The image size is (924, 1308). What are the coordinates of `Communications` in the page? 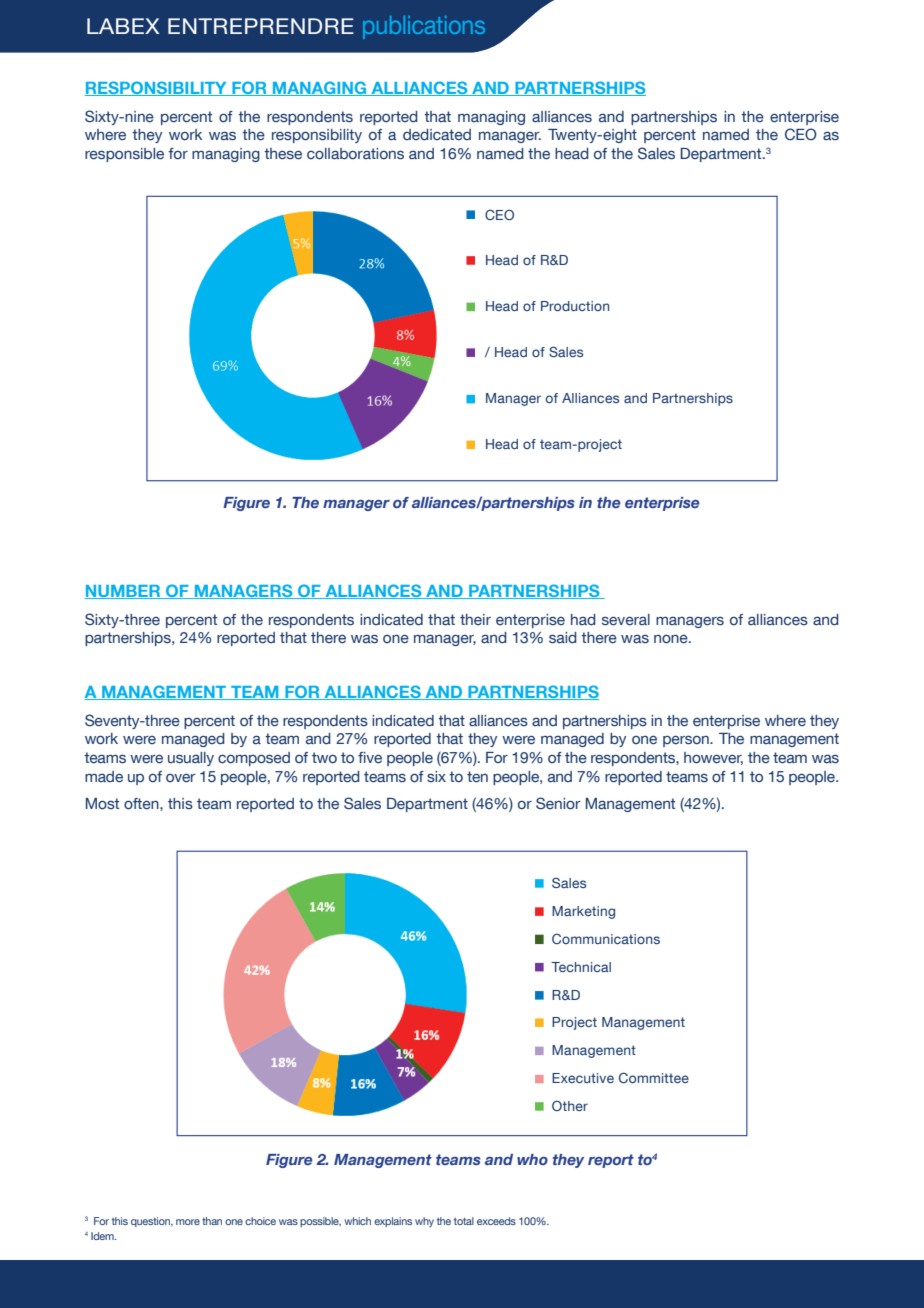 It's located at (606, 939).
